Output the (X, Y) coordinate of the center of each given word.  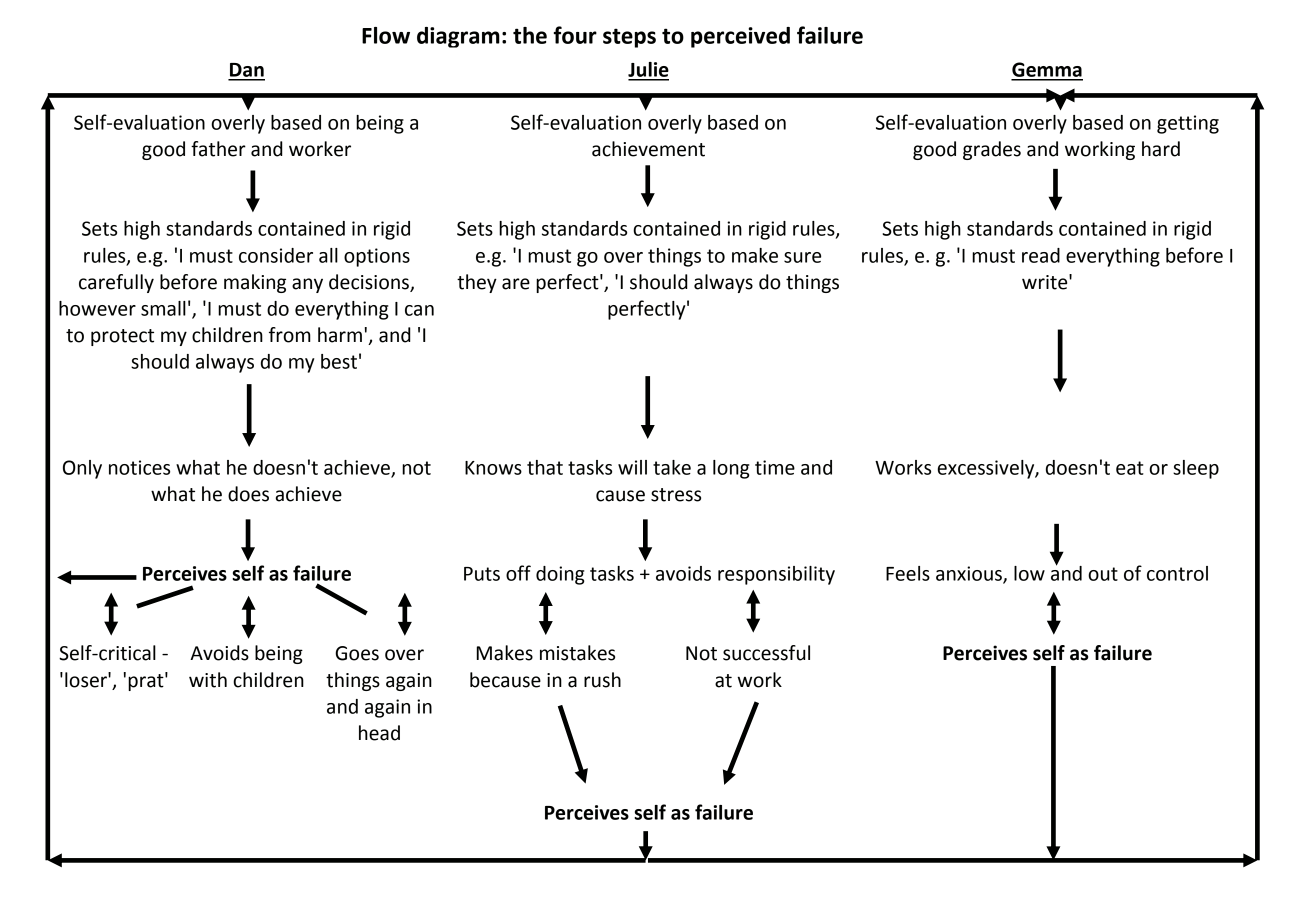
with (208, 680)
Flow (386, 35)
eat (1130, 468)
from (290, 335)
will (632, 467)
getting (1188, 124)
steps (629, 38)
